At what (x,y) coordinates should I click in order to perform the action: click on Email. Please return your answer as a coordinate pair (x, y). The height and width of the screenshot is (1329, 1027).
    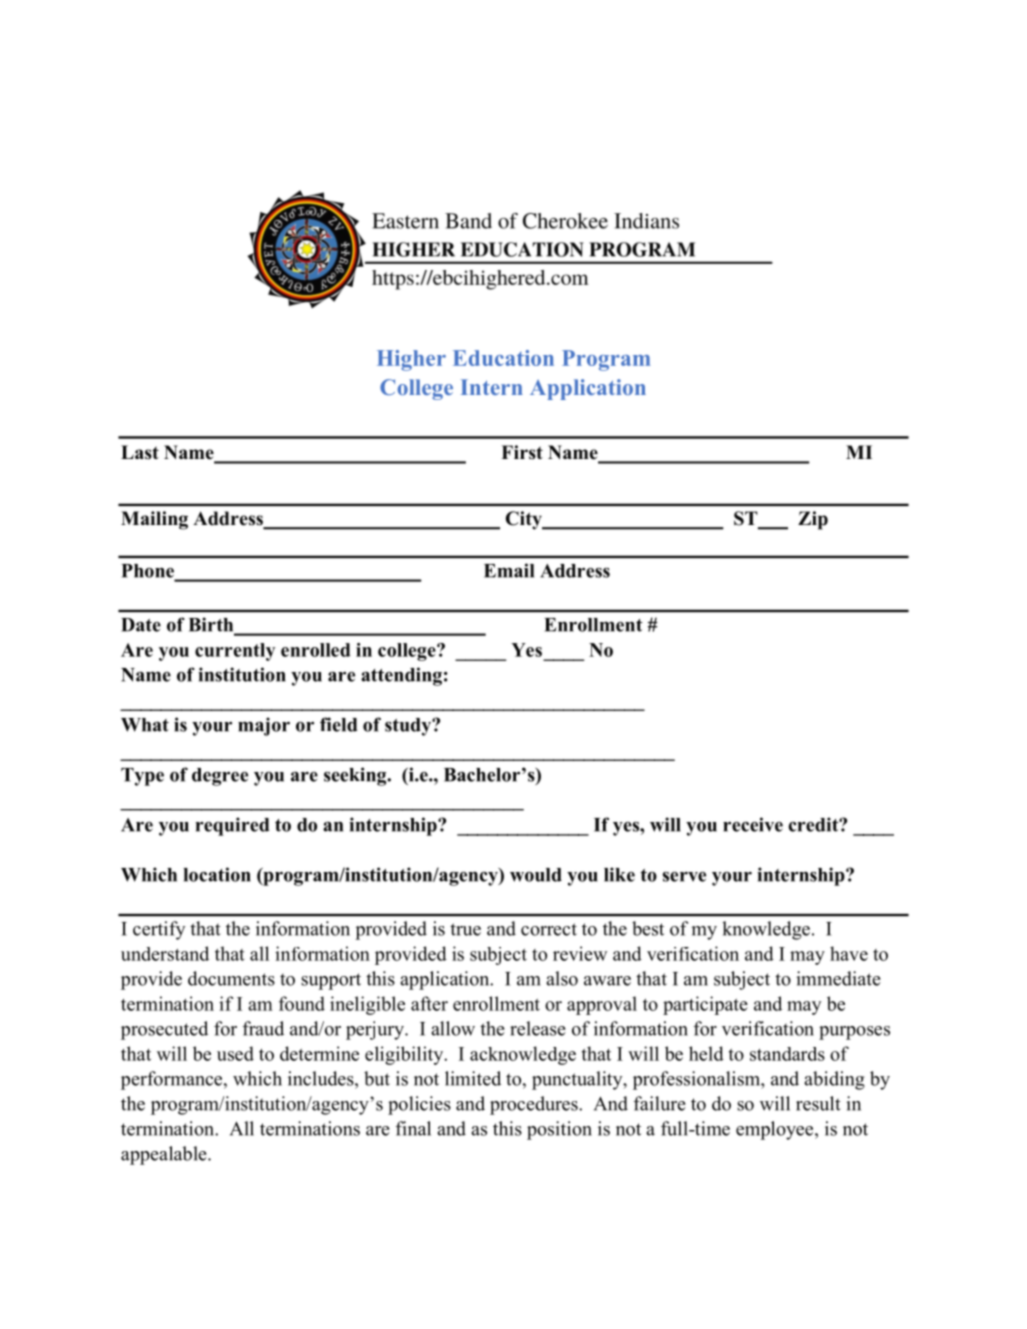
    Looking at the image, I should click on (509, 570).
